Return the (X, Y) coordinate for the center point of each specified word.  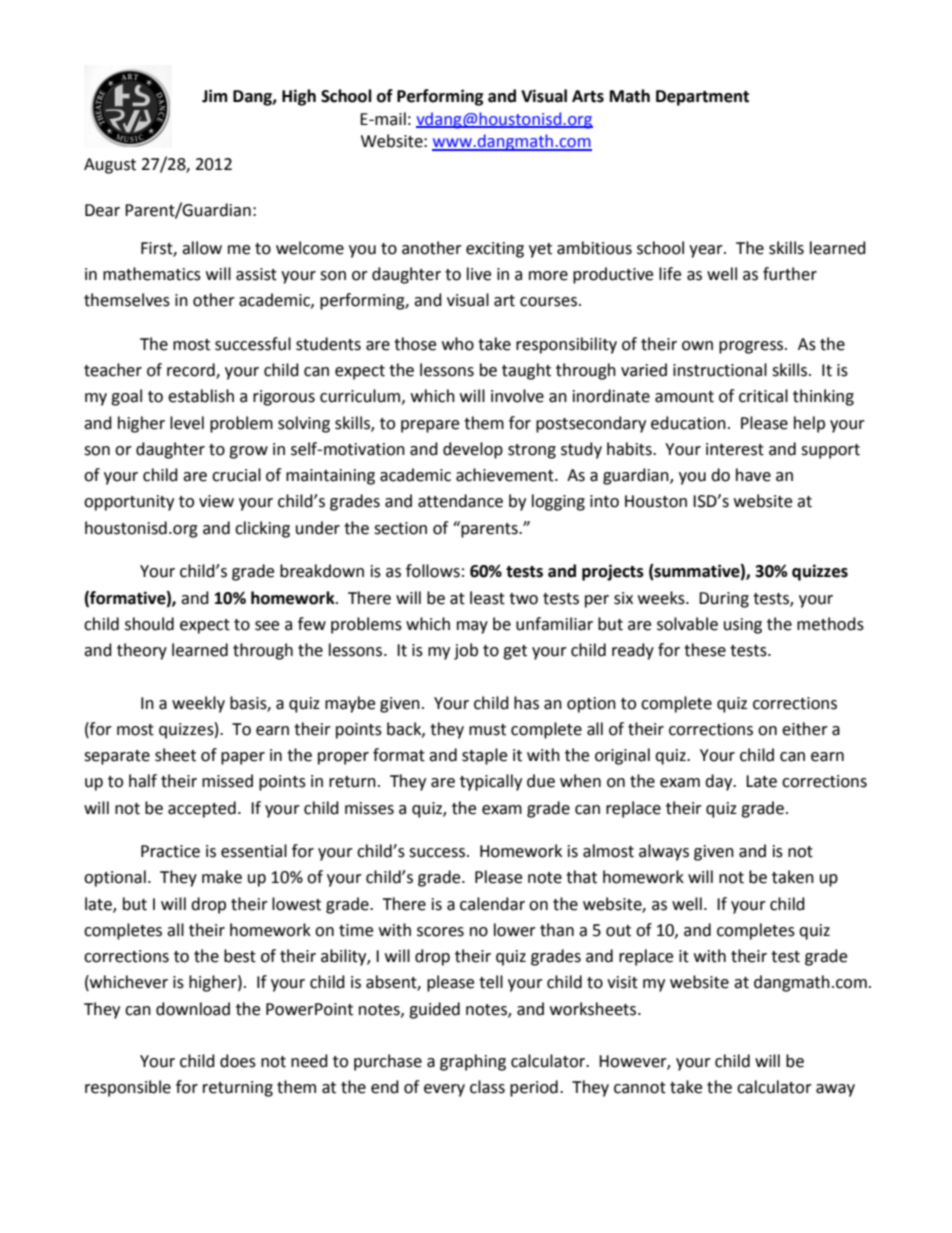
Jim (215, 96)
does (238, 1061)
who (458, 344)
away (835, 1090)
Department (702, 98)
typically (491, 782)
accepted (202, 809)
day (720, 782)
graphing (473, 1062)
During (724, 600)
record (192, 371)
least (487, 598)
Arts (588, 96)
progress (752, 347)
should (149, 624)
